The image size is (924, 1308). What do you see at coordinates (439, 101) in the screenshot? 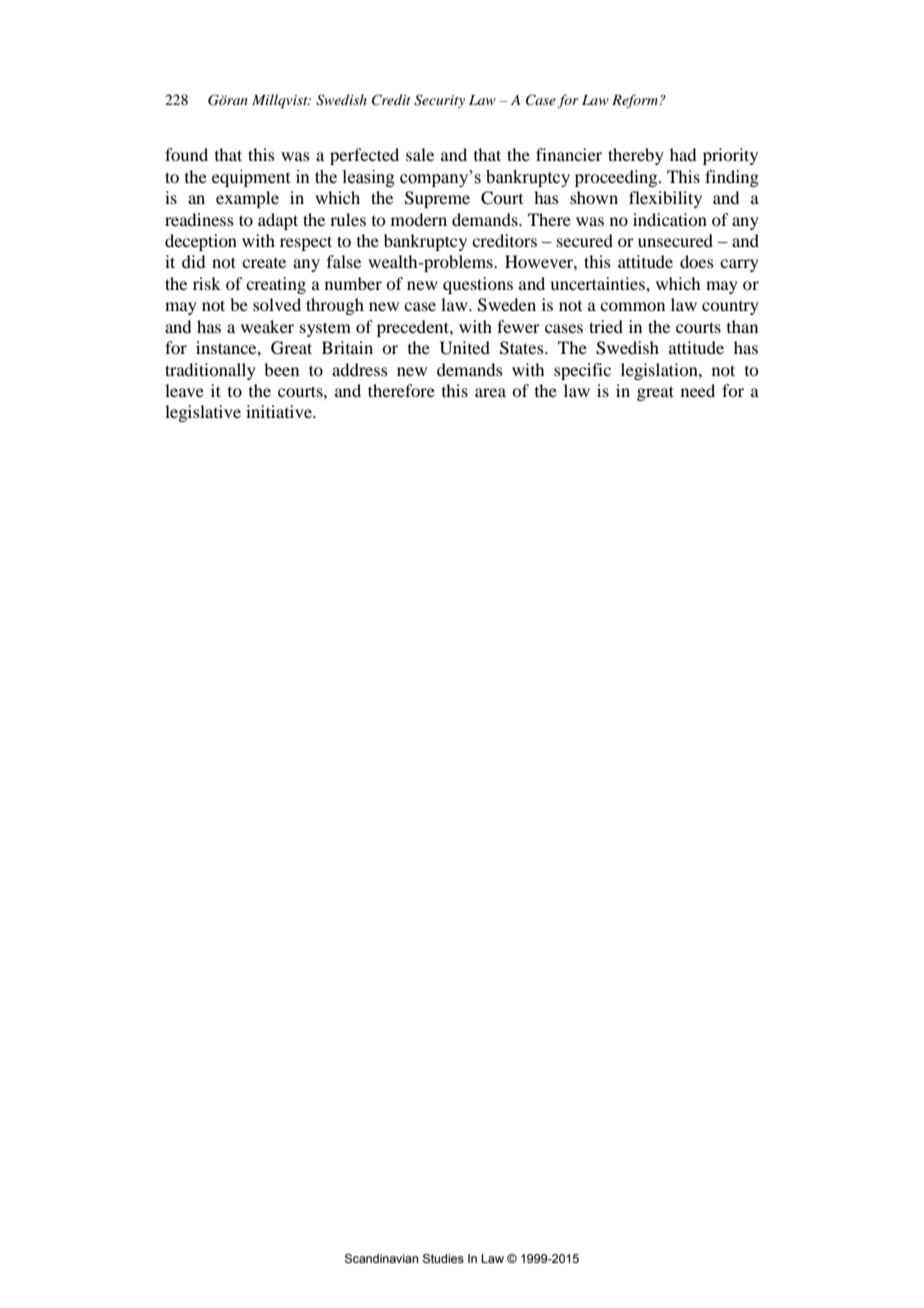
I see `Security` at bounding box center [439, 101].
